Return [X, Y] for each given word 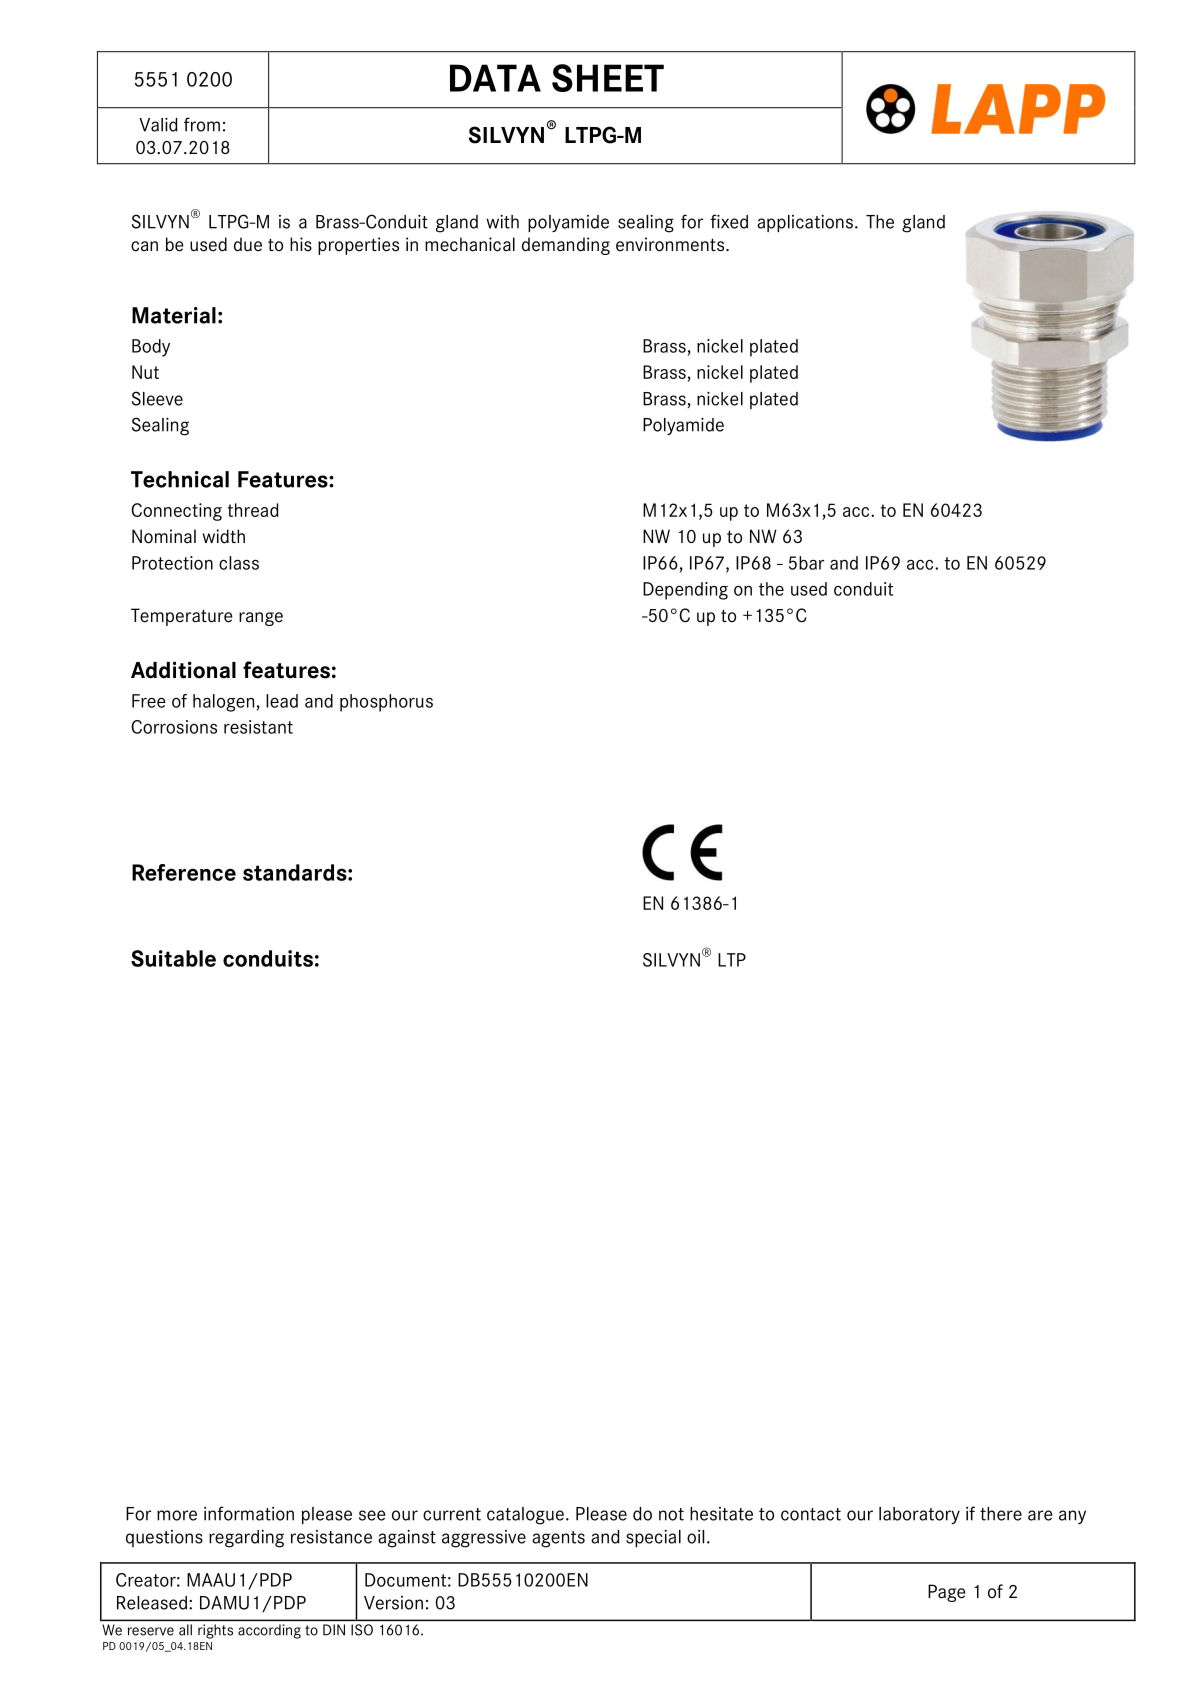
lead [282, 701]
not [671, 1514]
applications [805, 223]
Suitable [173, 958]
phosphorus [386, 703]
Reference [184, 872]
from [202, 124]
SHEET [608, 78]
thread [253, 510]
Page [947, 1593]
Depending [685, 591]
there [1001, 1514]
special [653, 1538]
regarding [246, 1539]
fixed [729, 221]
